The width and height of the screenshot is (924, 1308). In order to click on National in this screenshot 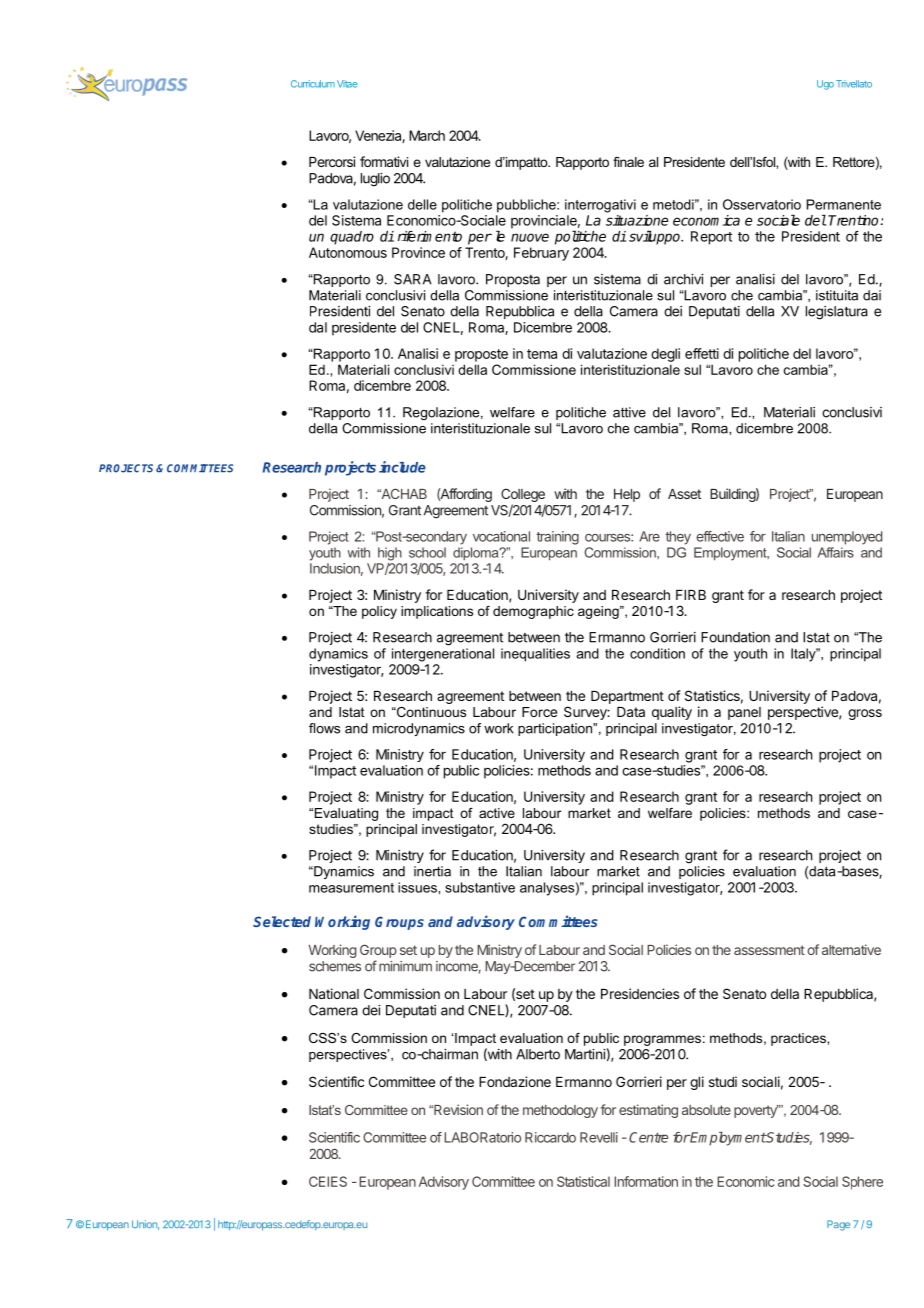, I will do `click(334, 993)`.
